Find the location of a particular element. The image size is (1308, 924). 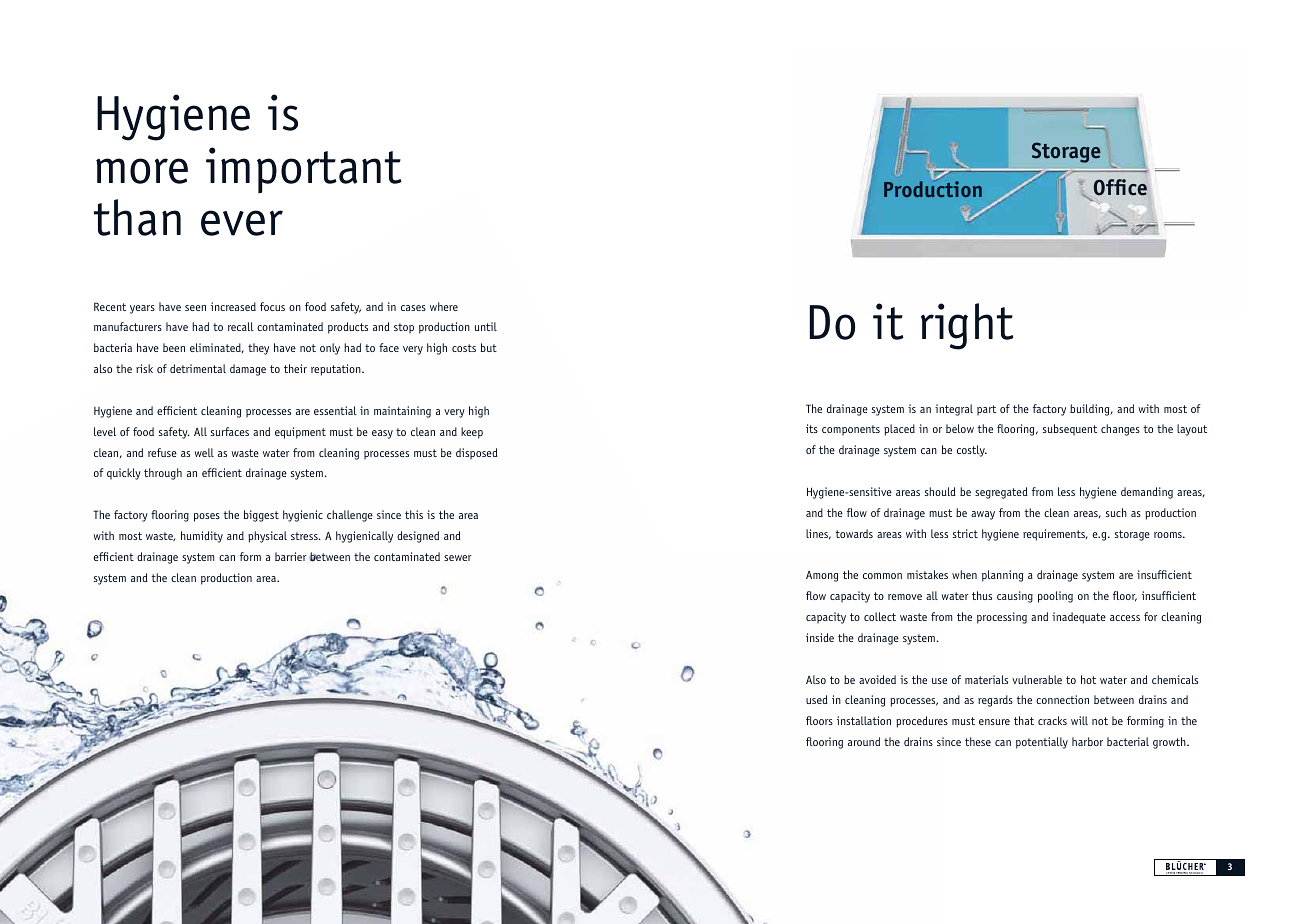

part is located at coordinates (986, 410).
